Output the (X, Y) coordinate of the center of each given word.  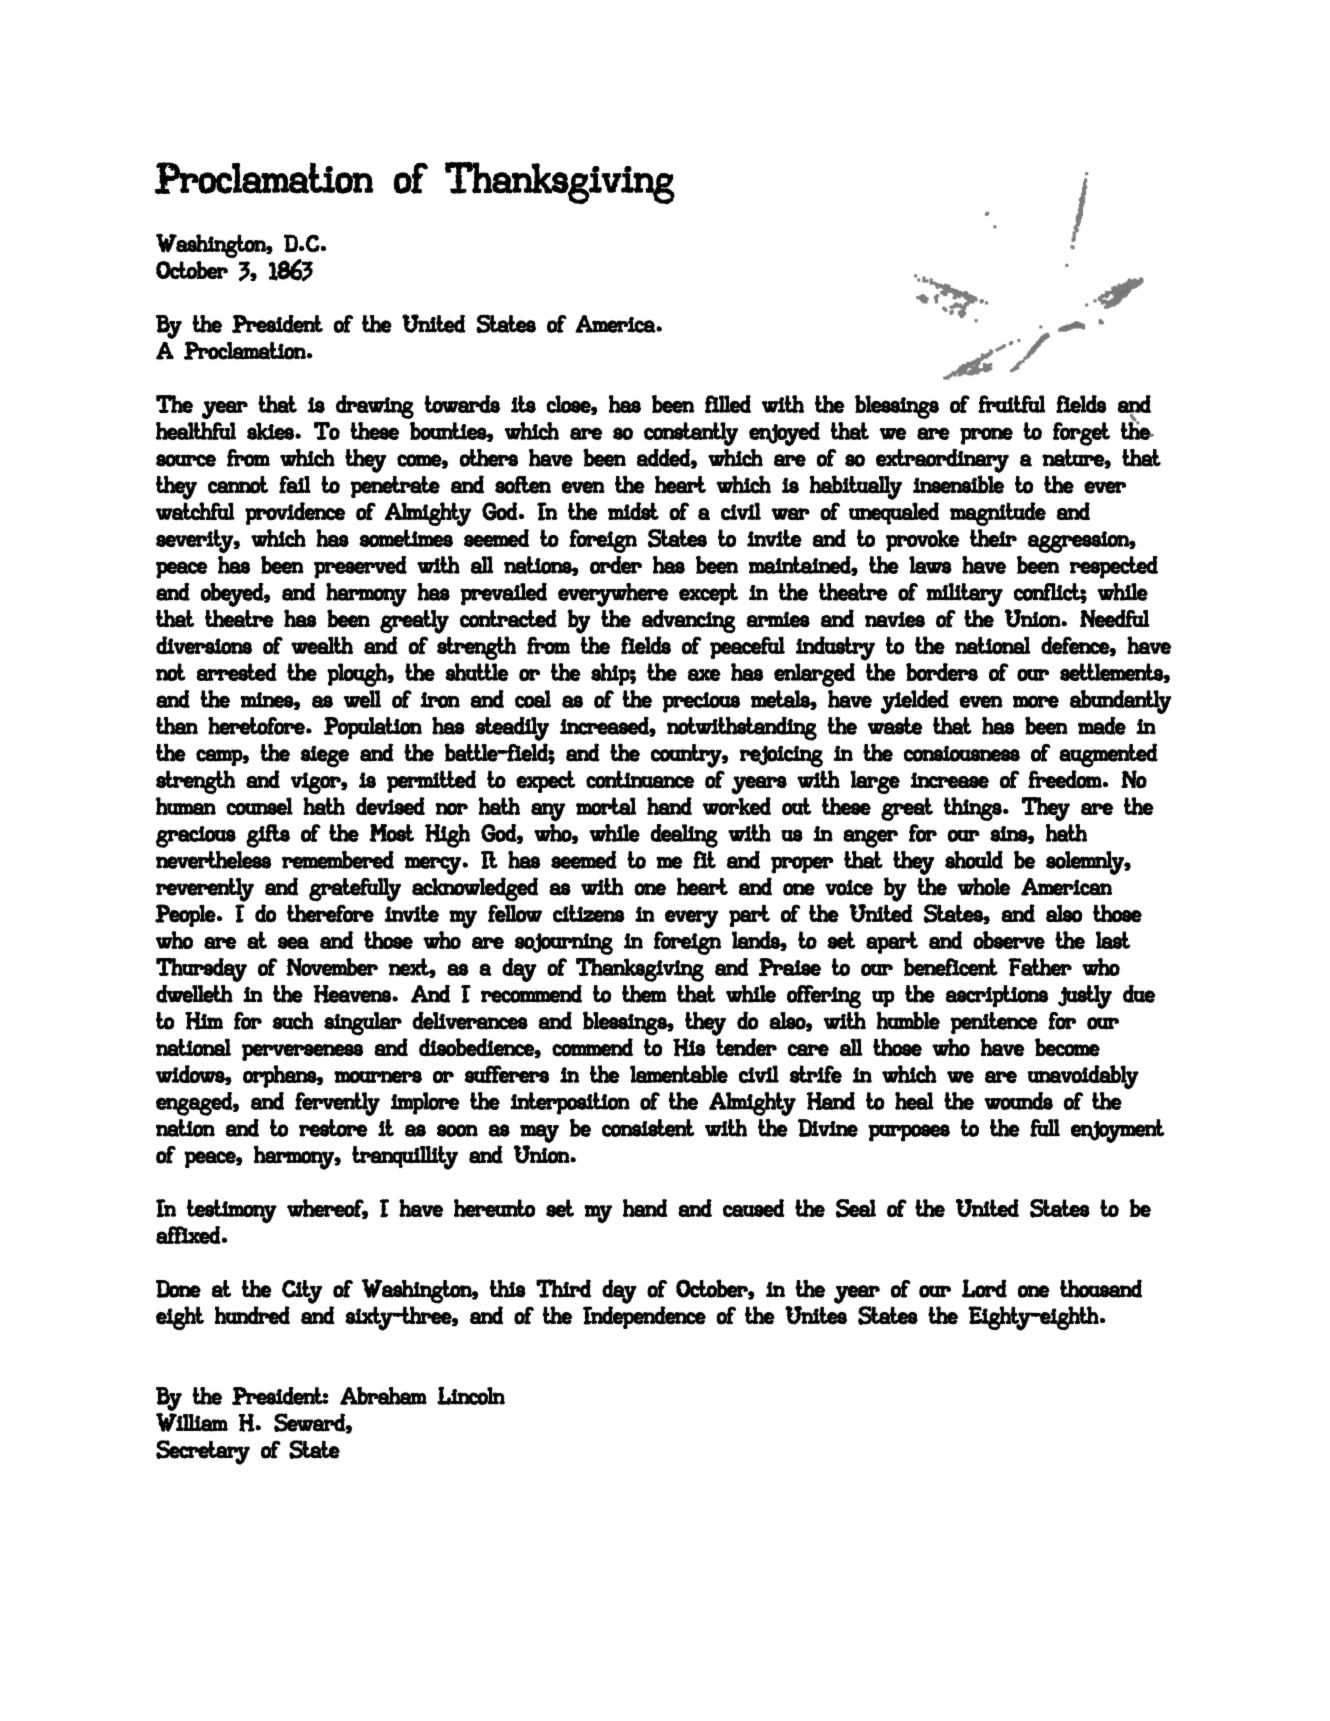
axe (704, 674)
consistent (648, 1128)
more (1036, 701)
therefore (330, 913)
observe (1009, 940)
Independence (644, 1317)
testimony (232, 1211)
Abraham (383, 1396)
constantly (691, 434)
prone (986, 436)
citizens (589, 913)
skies (271, 431)
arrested (236, 672)
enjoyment (1118, 1131)
